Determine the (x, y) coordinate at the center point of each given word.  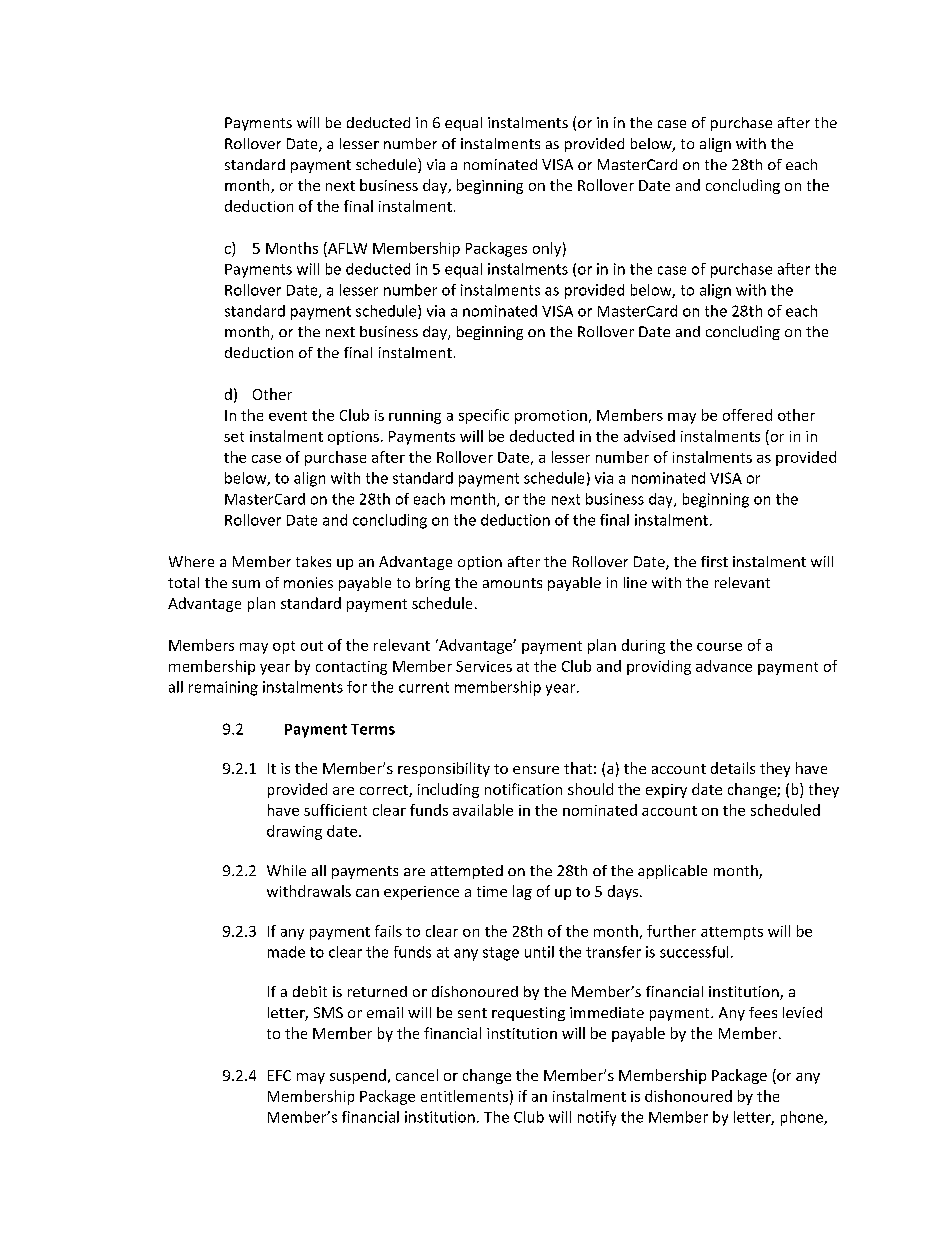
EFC (279, 1075)
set (234, 437)
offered (747, 415)
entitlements (464, 1096)
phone (803, 1118)
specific (484, 416)
